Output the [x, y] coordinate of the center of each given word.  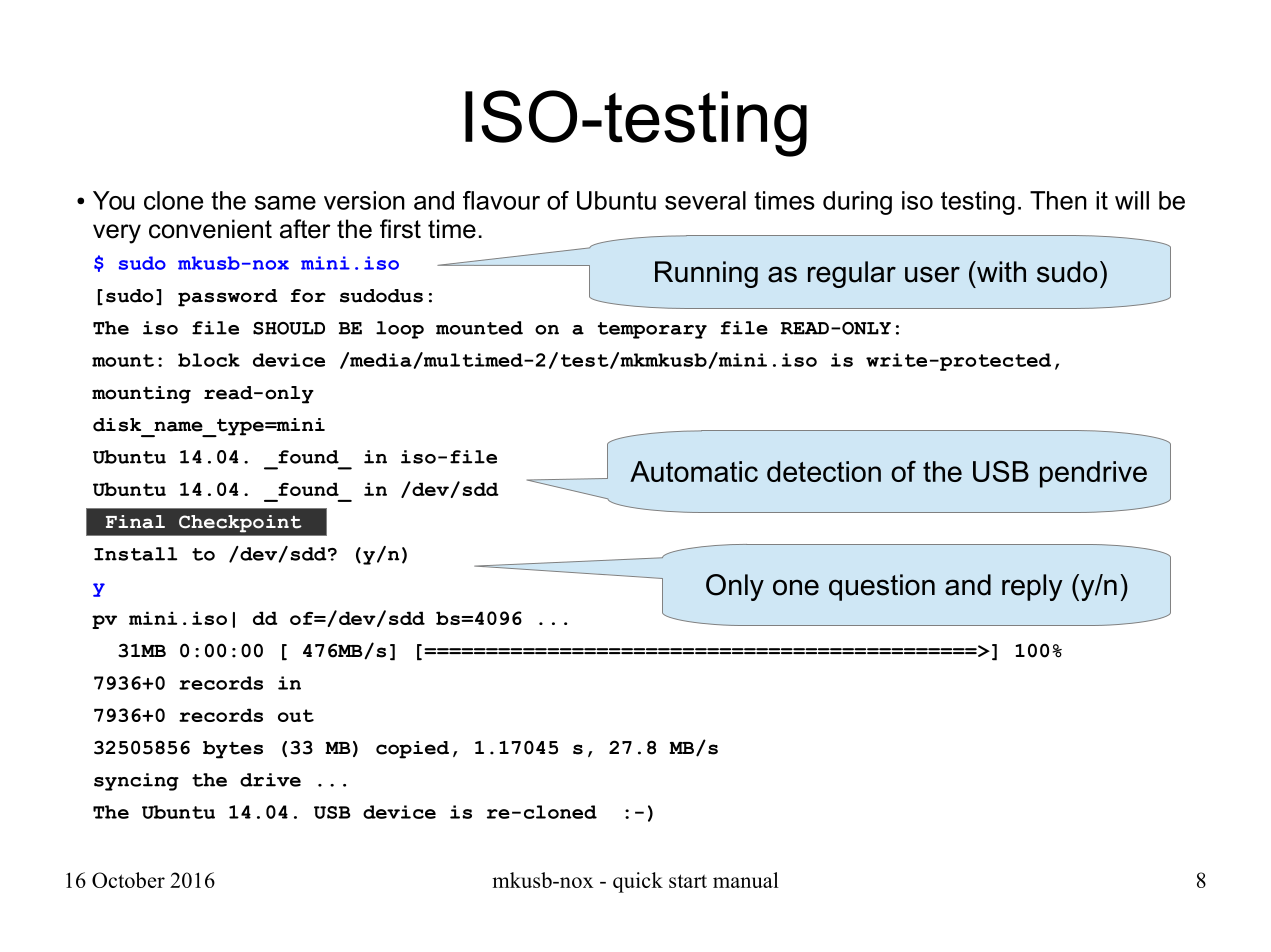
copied [412, 750]
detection [824, 471]
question [882, 587]
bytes [233, 750]
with [1000, 271]
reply [1032, 587]
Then [1058, 200]
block [209, 360]
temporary [652, 330]
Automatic [694, 471]
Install [135, 554]
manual [746, 880]
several [705, 200]
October [128, 880]
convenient [210, 229]
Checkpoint [240, 523]
